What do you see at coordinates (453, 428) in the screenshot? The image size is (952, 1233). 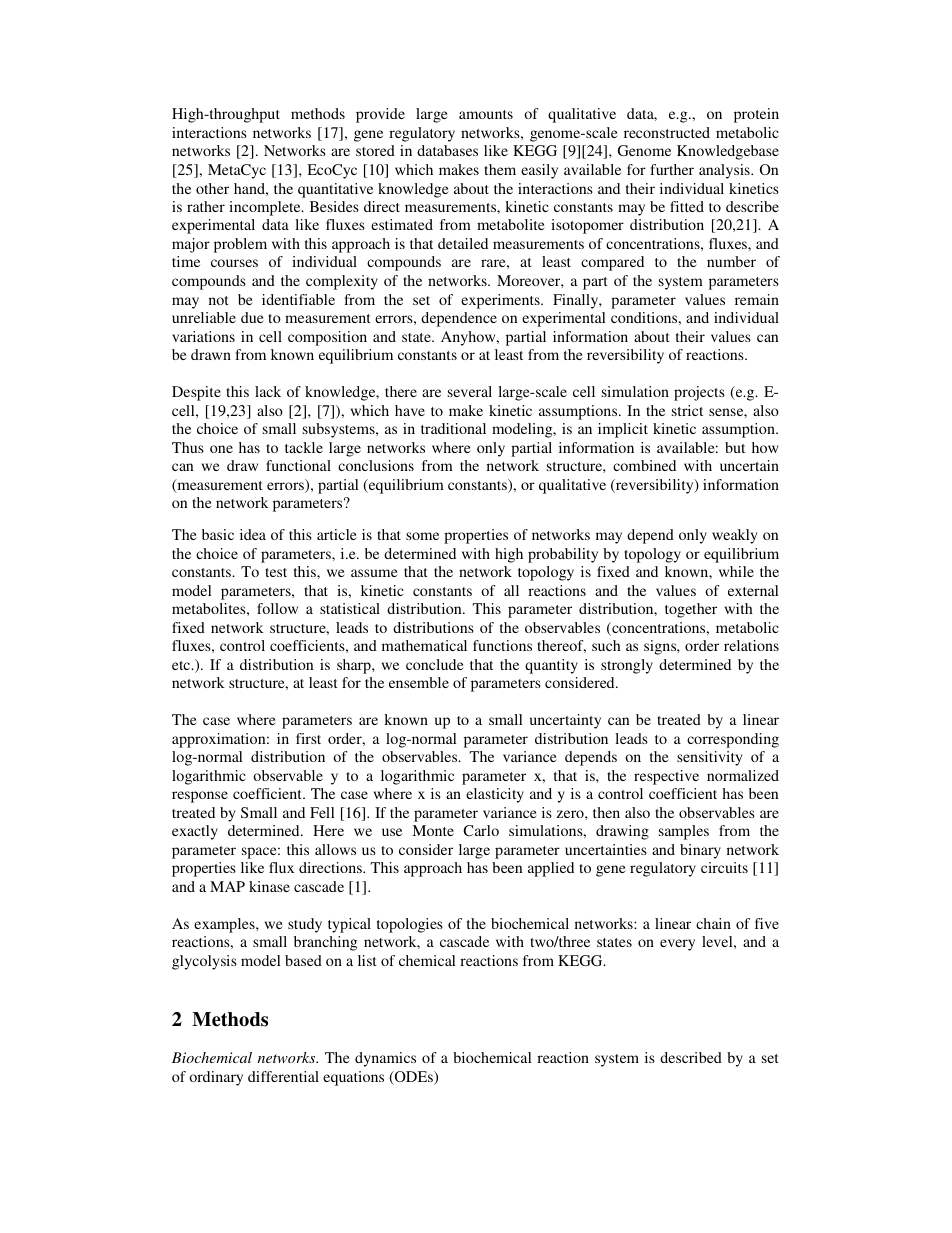 I see `traditional` at bounding box center [453, 428].
